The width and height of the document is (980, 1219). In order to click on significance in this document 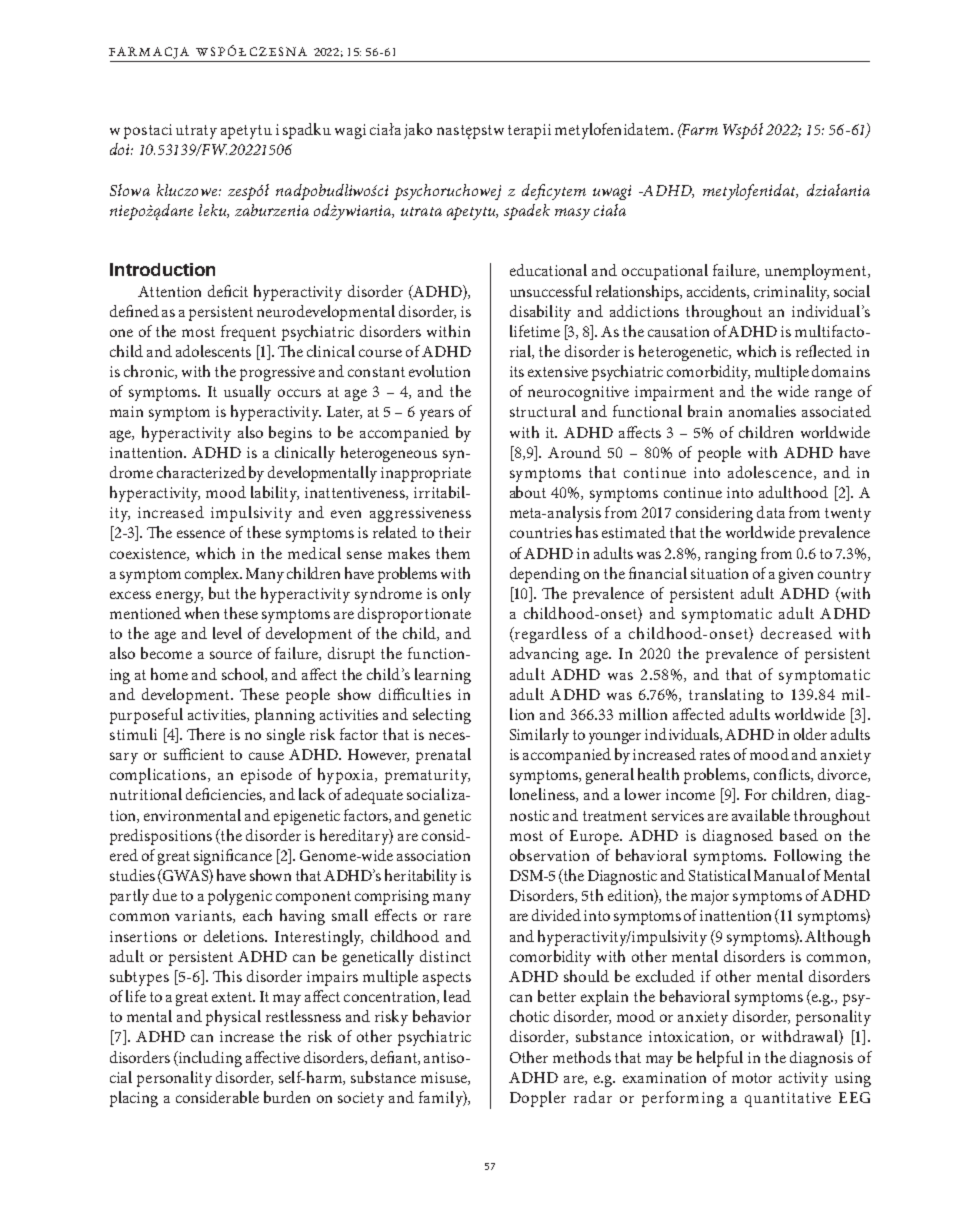, I will do `click(233, 857)`.
